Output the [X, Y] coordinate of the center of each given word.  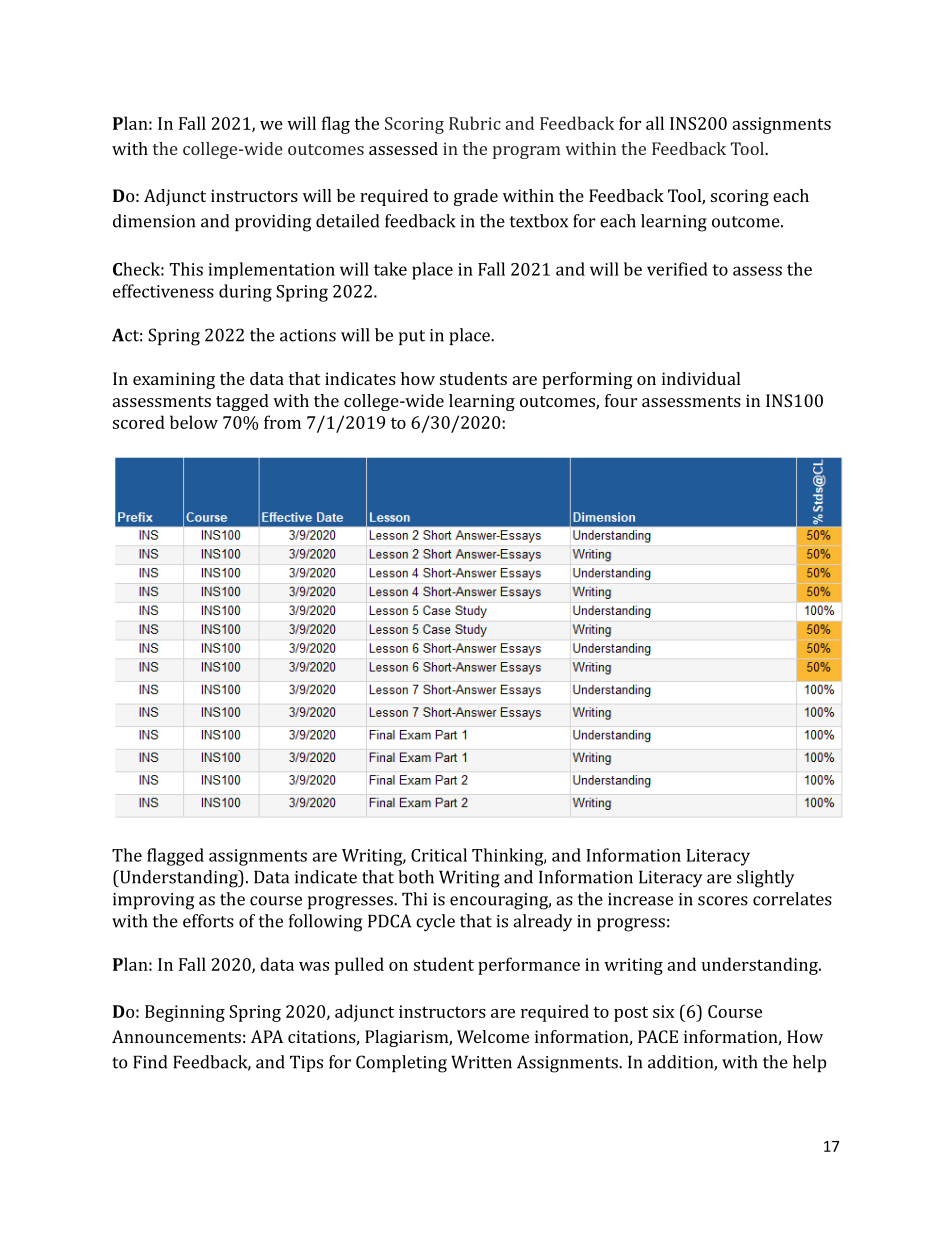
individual [701, 378]
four [621, 400]
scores [723, 901]
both [416, 877]
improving [153, 901]
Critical [439, 855]
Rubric [475, 123]
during [245, 293]
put [412, 337]
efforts [208, 921]
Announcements [176, 1036]
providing [273, 223]
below [194, 422]
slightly [766, 879]
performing [587, 380]
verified [677, 269]
